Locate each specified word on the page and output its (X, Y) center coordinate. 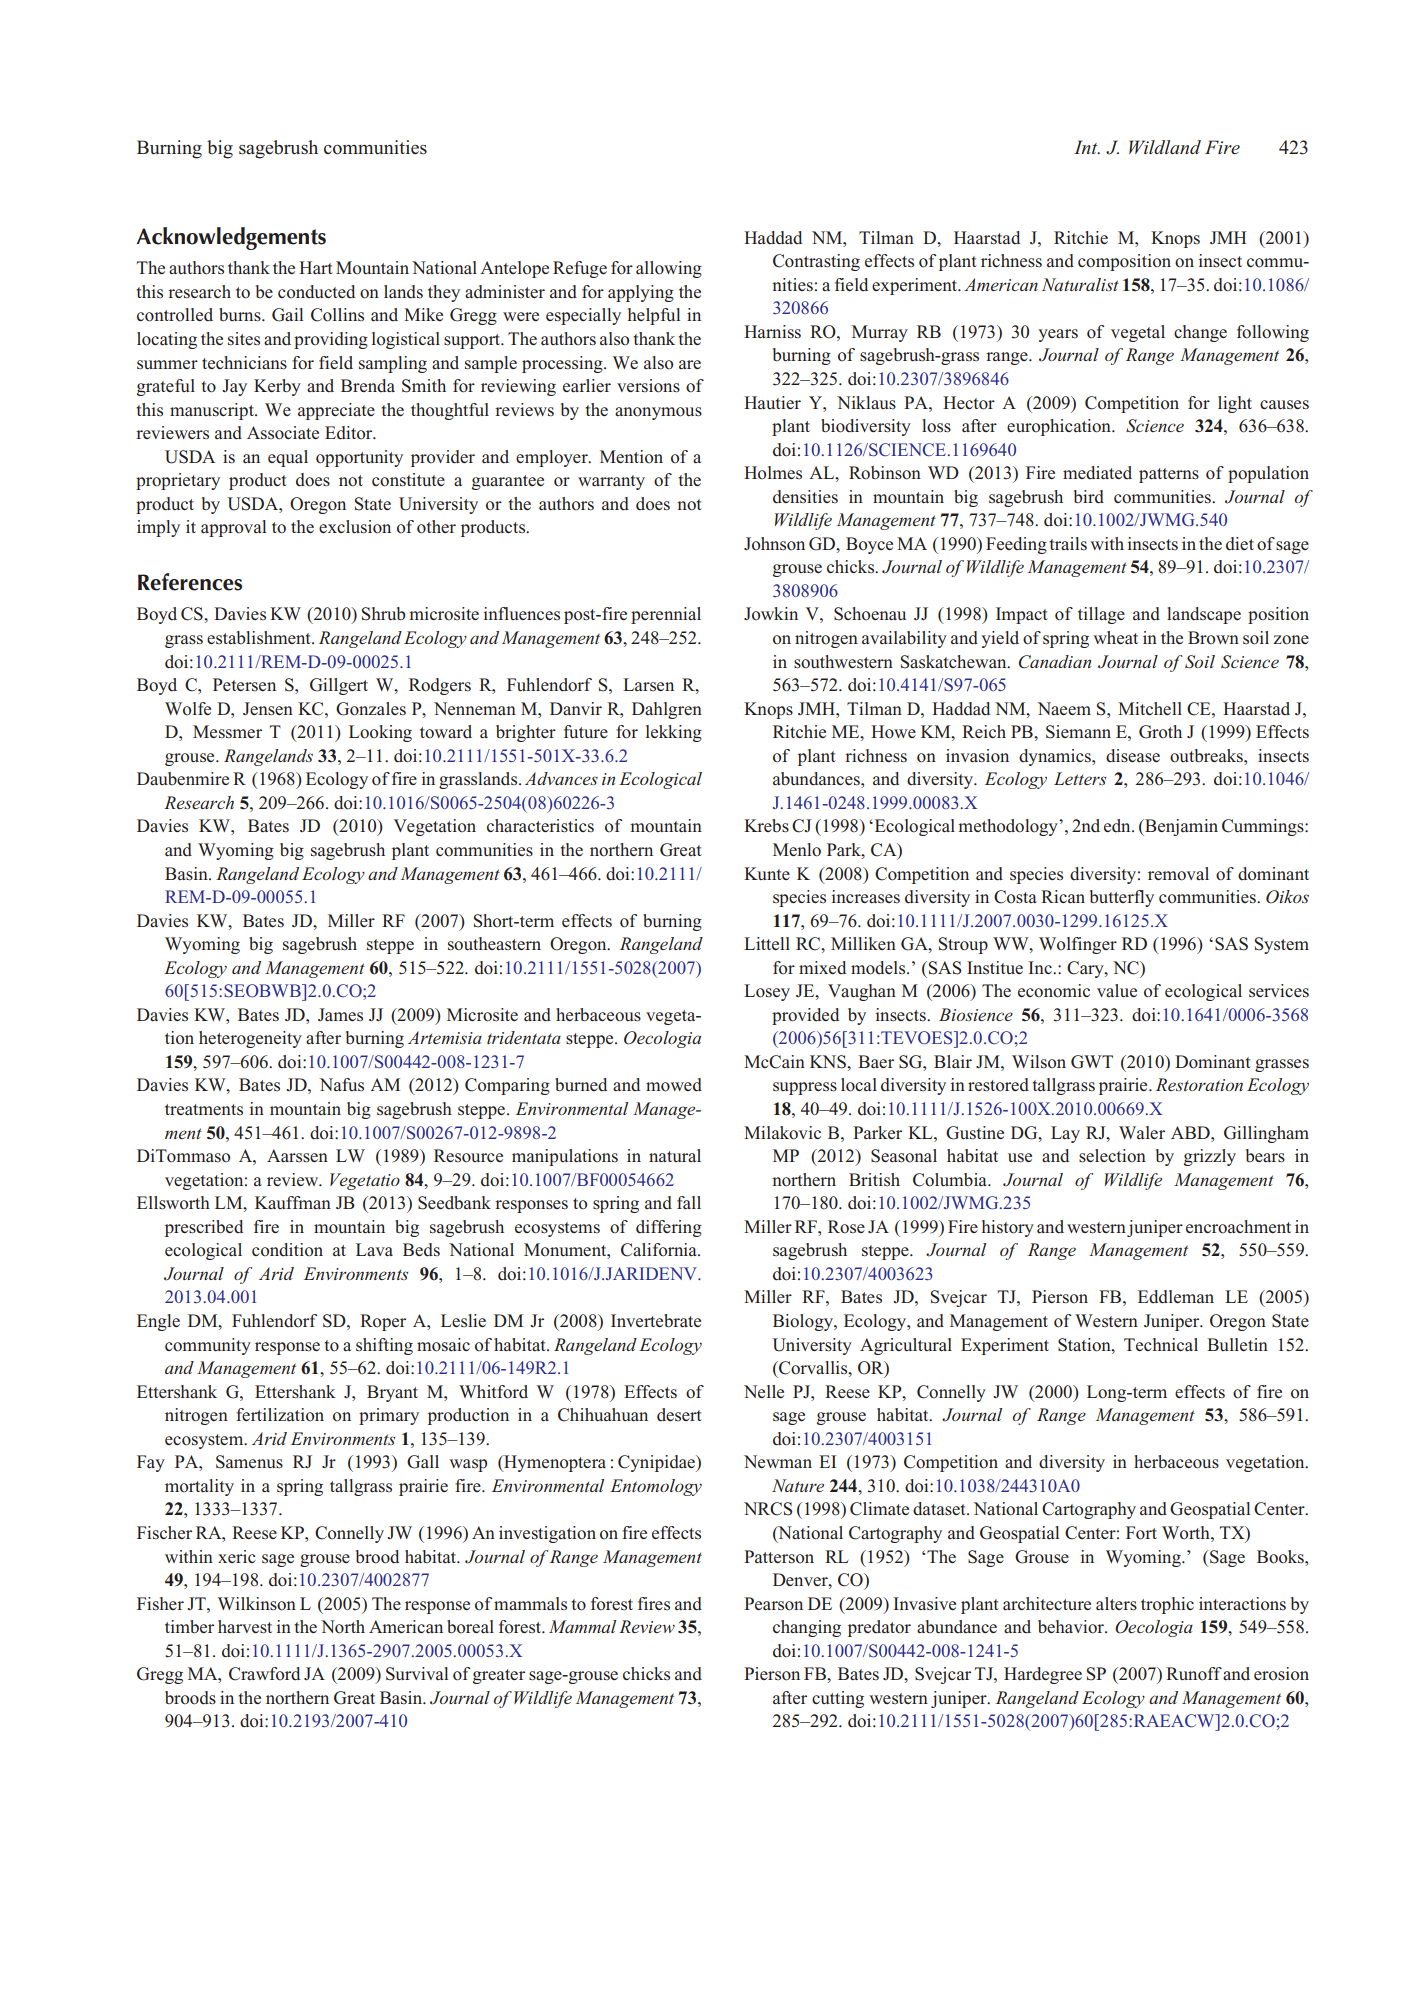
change (1200, 333)
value (1117, 990)
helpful (654, 316)
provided (805, 1016)
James (340, 1014)
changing (807, 1628)
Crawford (264, 1674)
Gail (287, 315)
